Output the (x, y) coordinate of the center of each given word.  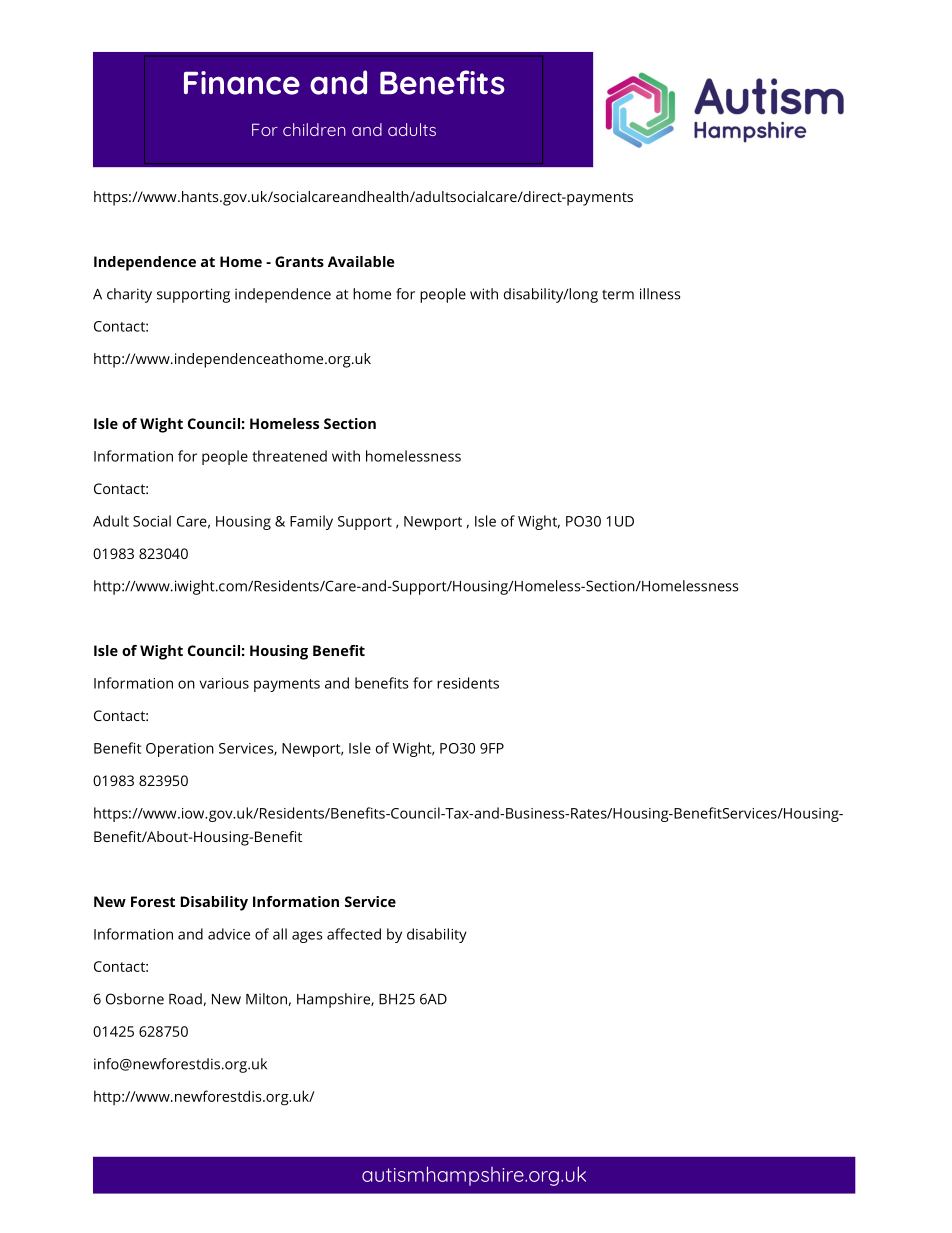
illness (660, 294)
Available (361, 261)
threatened (289, 456)
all (280, 934)
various (224, 683)
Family (311, 522)
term (618, 295)
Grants (299, 261)
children (314, 129)
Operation (180, 750)
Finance (242, 83)
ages (307, 937)
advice (229, 934)
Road (185, 999)
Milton (266, 999)
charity (129, 295)
